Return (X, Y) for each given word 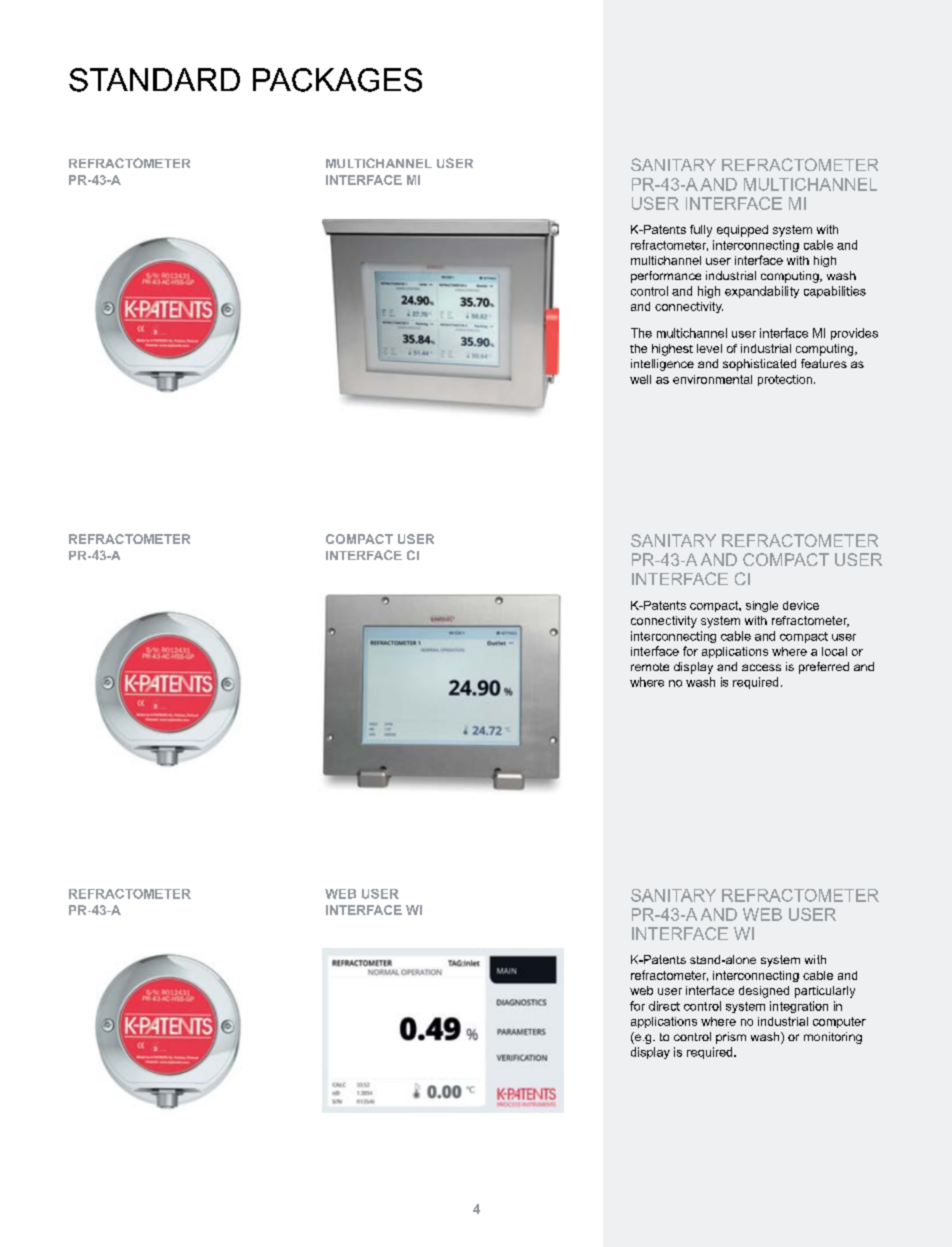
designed (764, 992)
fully (701, 231)
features (824, 363)
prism (731, 1038)
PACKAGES (337, 80)
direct (664, 1006)
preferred (824, 668)
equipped (742, 231)
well (640, 379)
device (801, 605)
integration (799, 1007)
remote (650, 667)
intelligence (662, 365)
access (761, 667)
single (762, 606)
